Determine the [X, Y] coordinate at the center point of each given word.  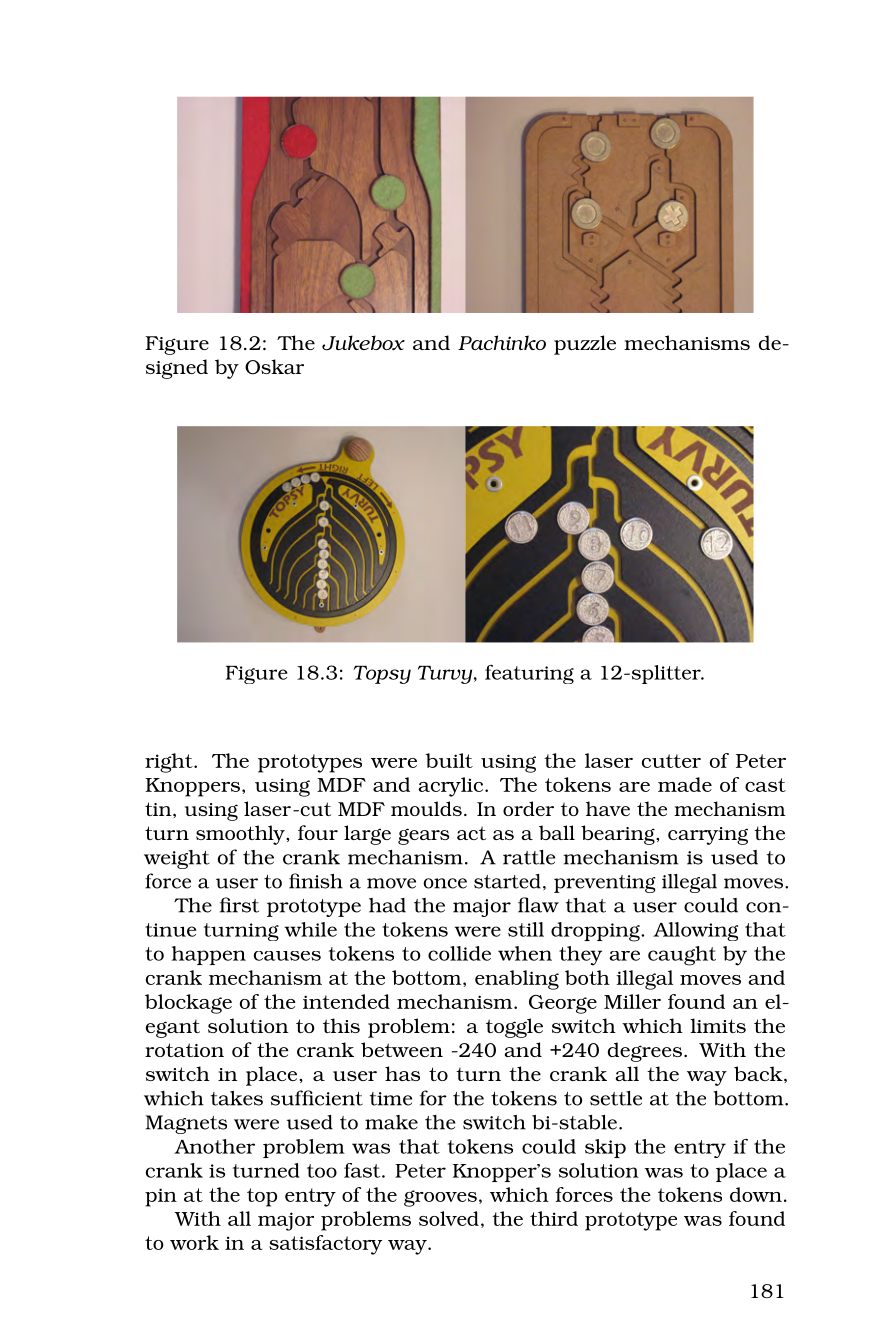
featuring [529, 674]
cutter [671, 761]
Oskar [274, 367]
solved [449, 1218]
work [194, 1242]
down [756, 1194]
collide [459, 953]
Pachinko [502, 342]
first [239, 905]
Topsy [382, 675]
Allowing [695, 931]
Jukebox [363, 343]
